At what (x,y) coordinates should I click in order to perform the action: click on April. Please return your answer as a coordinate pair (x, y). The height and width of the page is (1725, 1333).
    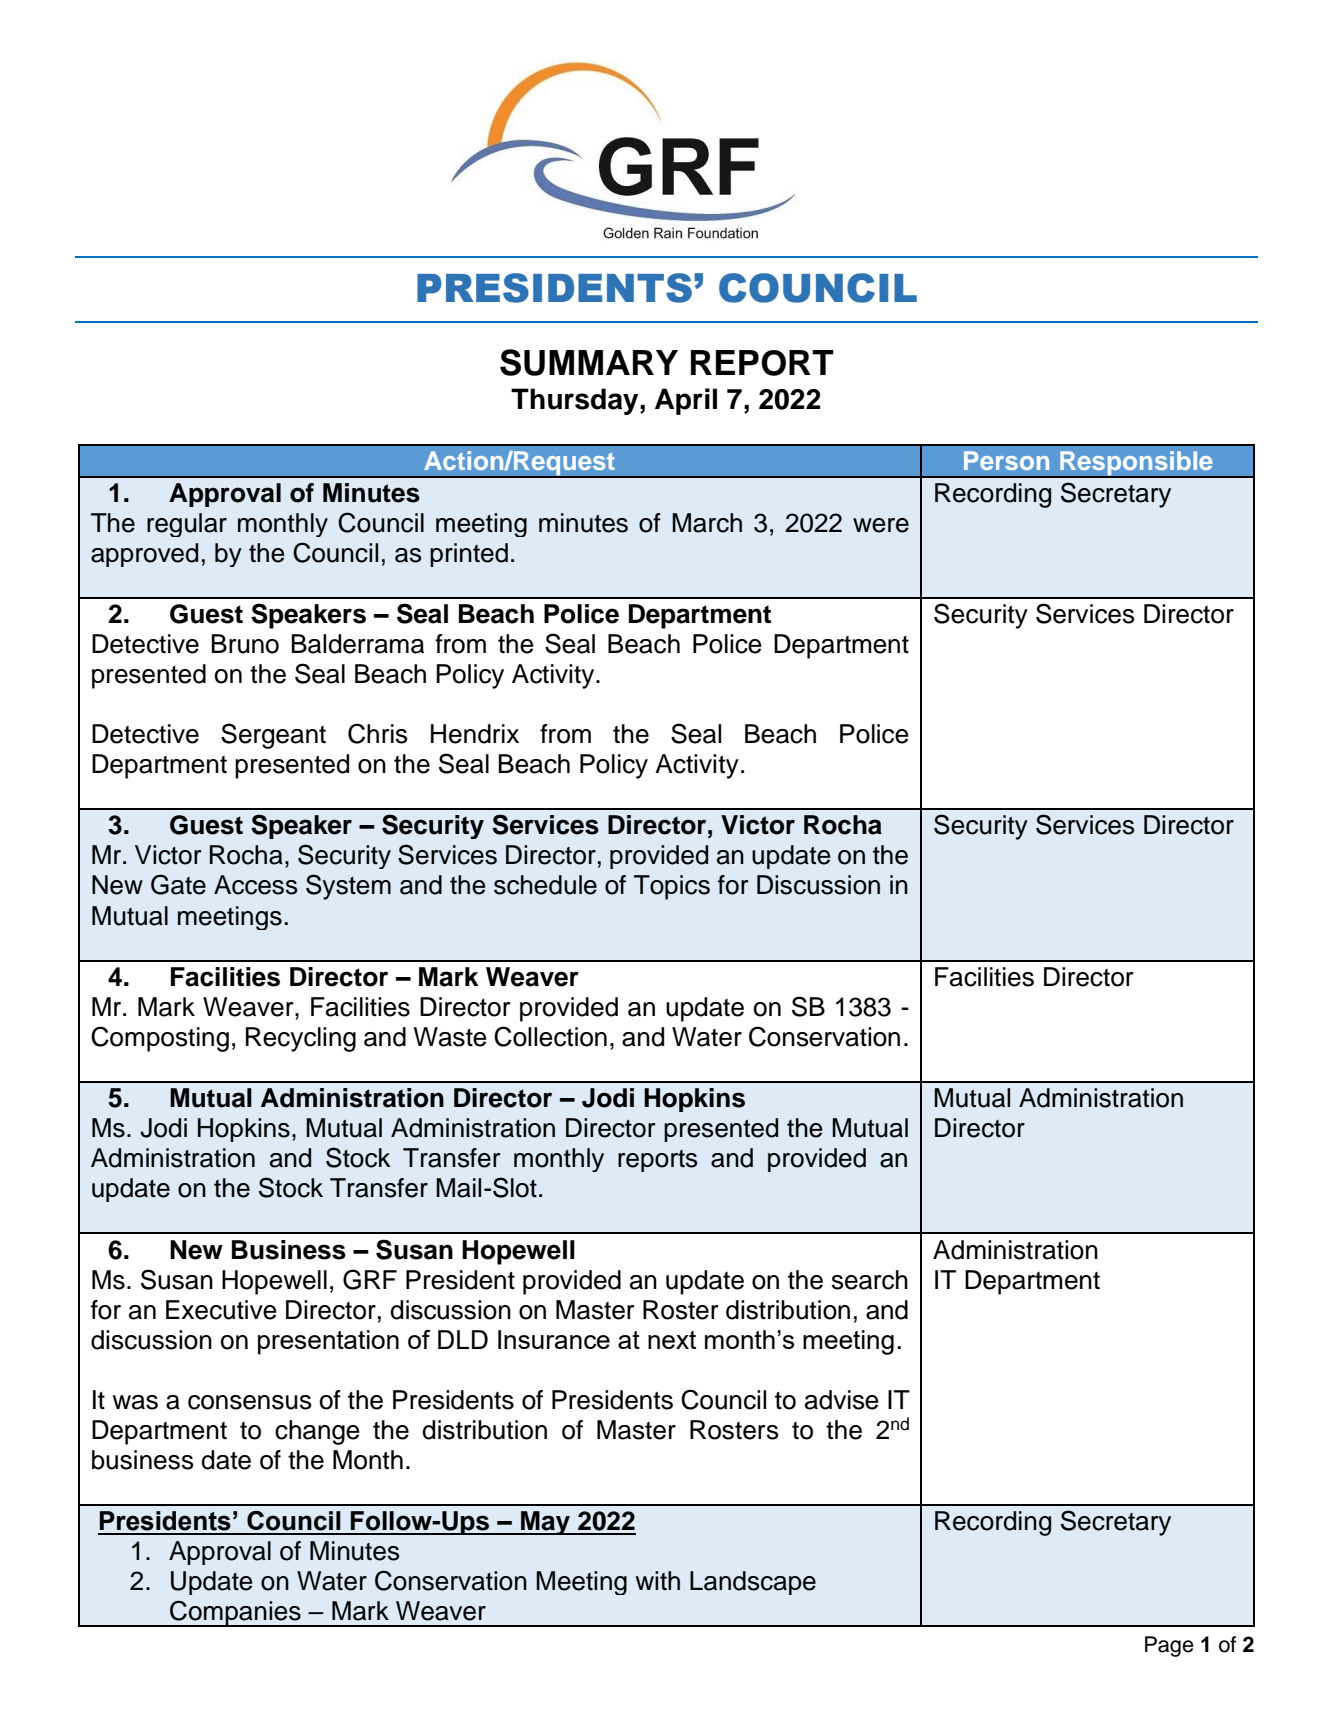
    Looking at the image, I should click on (686, 401).
